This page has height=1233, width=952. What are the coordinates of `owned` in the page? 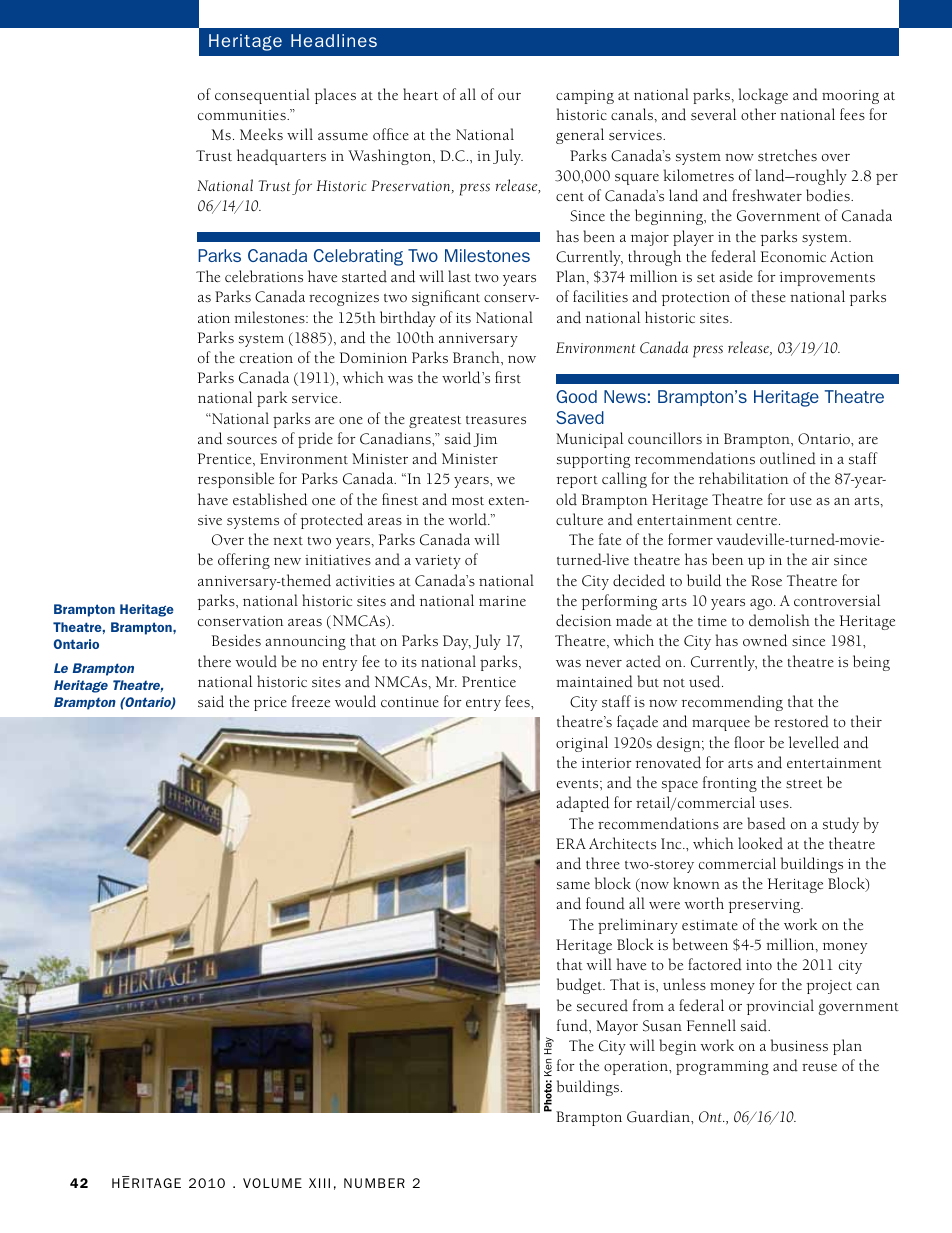 It's located at (765, 640).
